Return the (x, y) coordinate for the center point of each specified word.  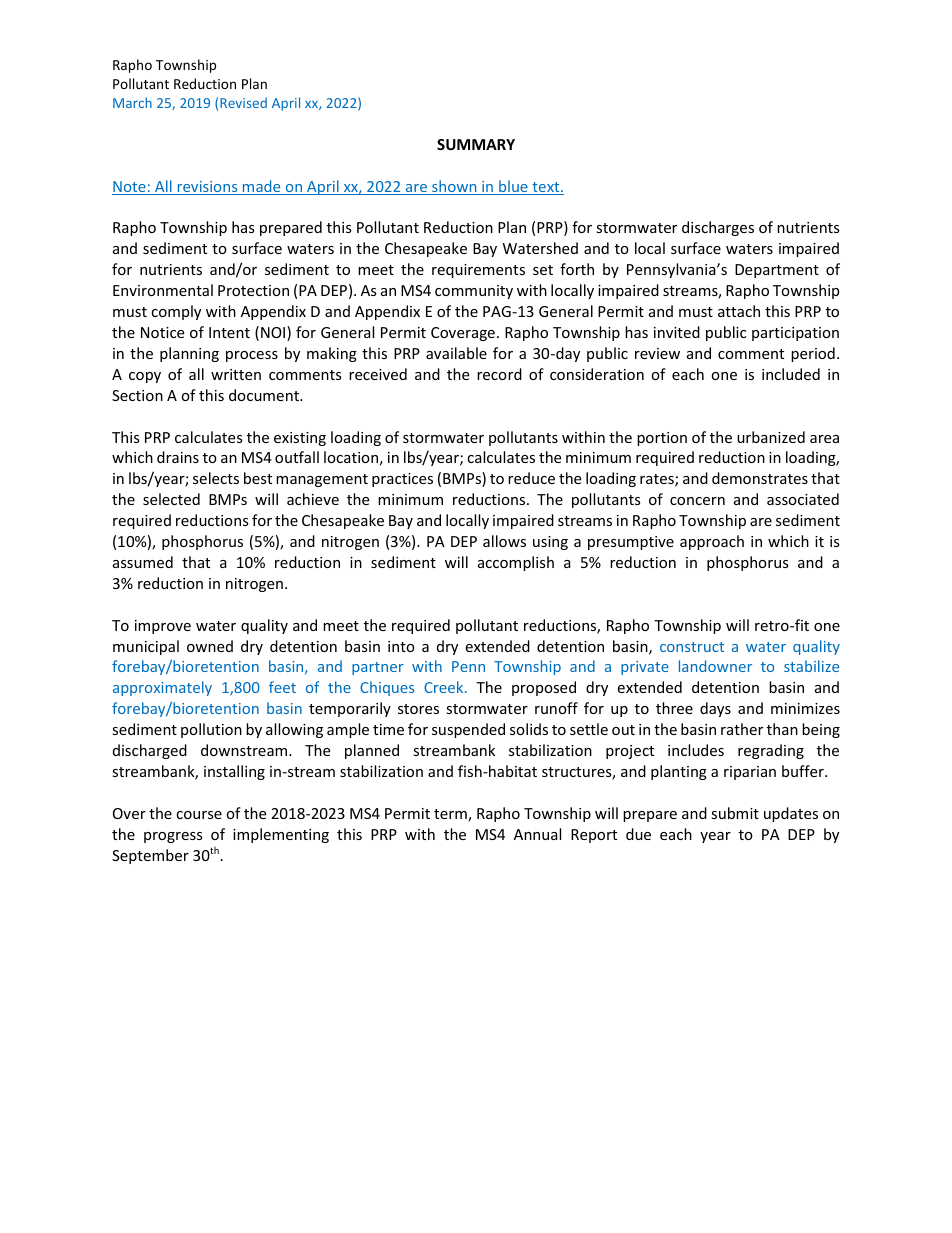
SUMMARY (476, 144)
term (451, 815)
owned (210, 646)
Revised (243, 102)
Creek (445, 687)
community (474, 292)
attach (739, 311)
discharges (718, 228)
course (199, 815)
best (258, 478)
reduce (531, 478)
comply (176, 312)
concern (697, 501)
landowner (715, 666)
